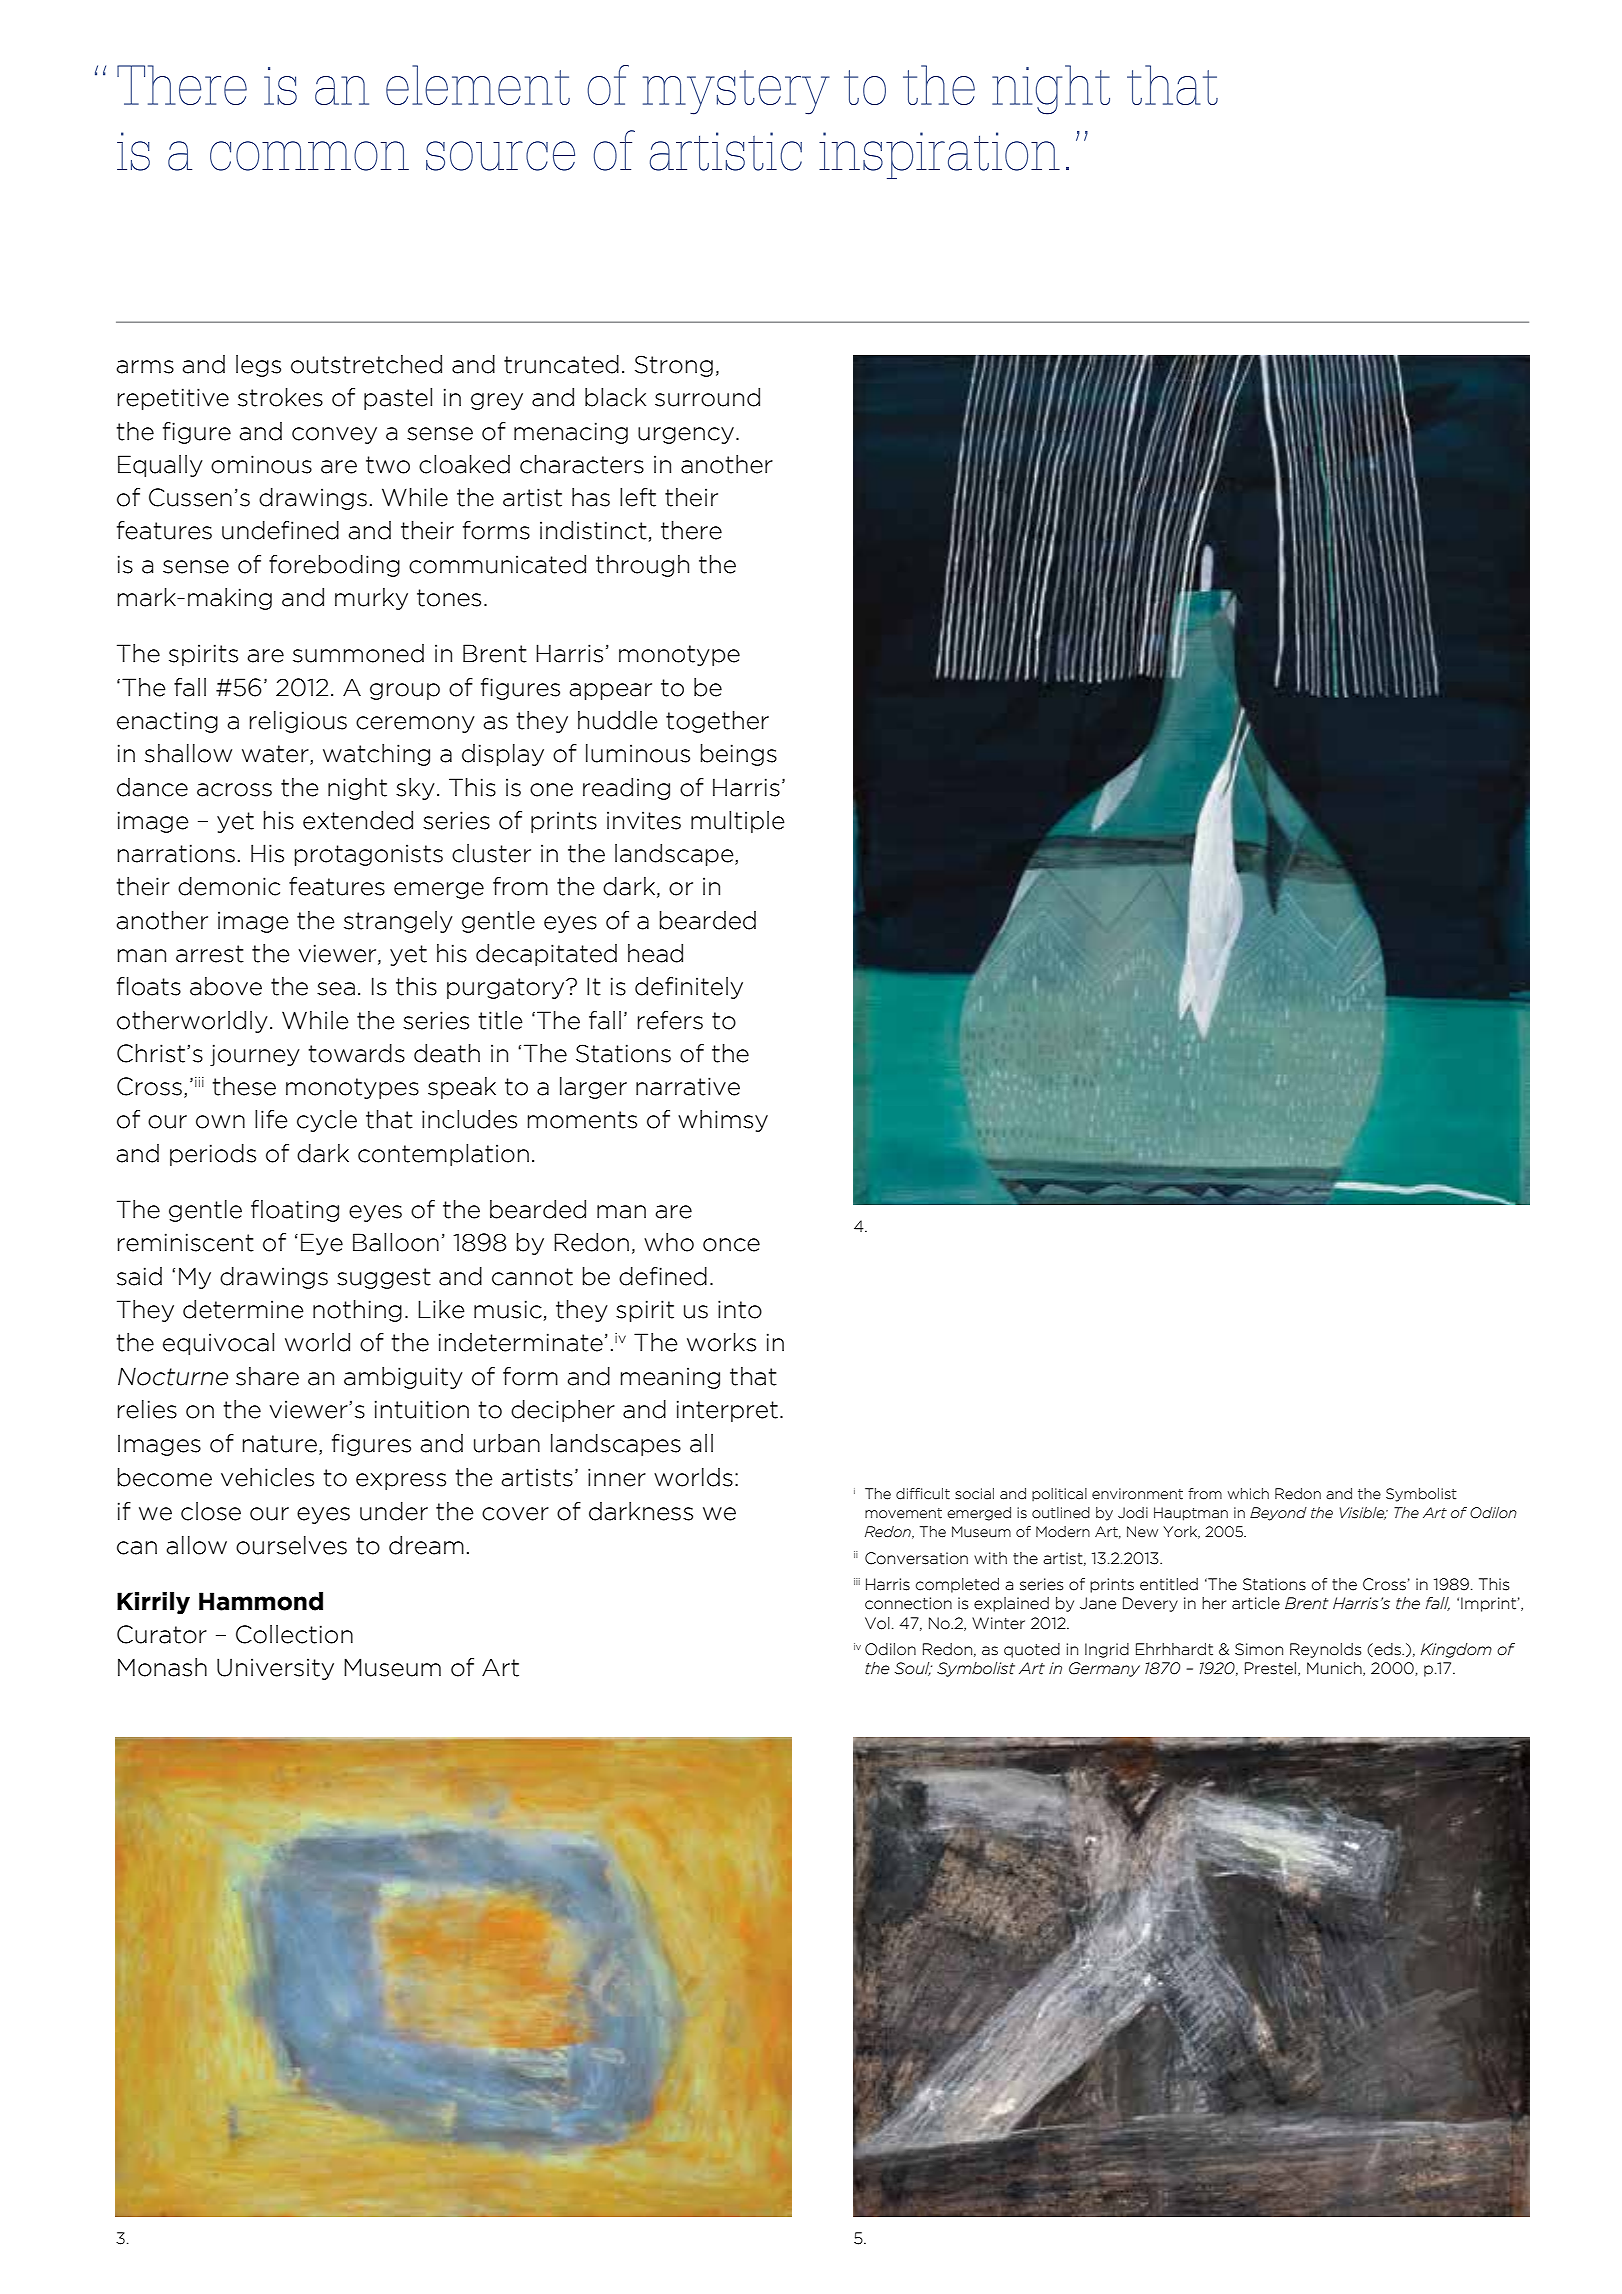  I want to click on Vol, so click(877, 1623).
